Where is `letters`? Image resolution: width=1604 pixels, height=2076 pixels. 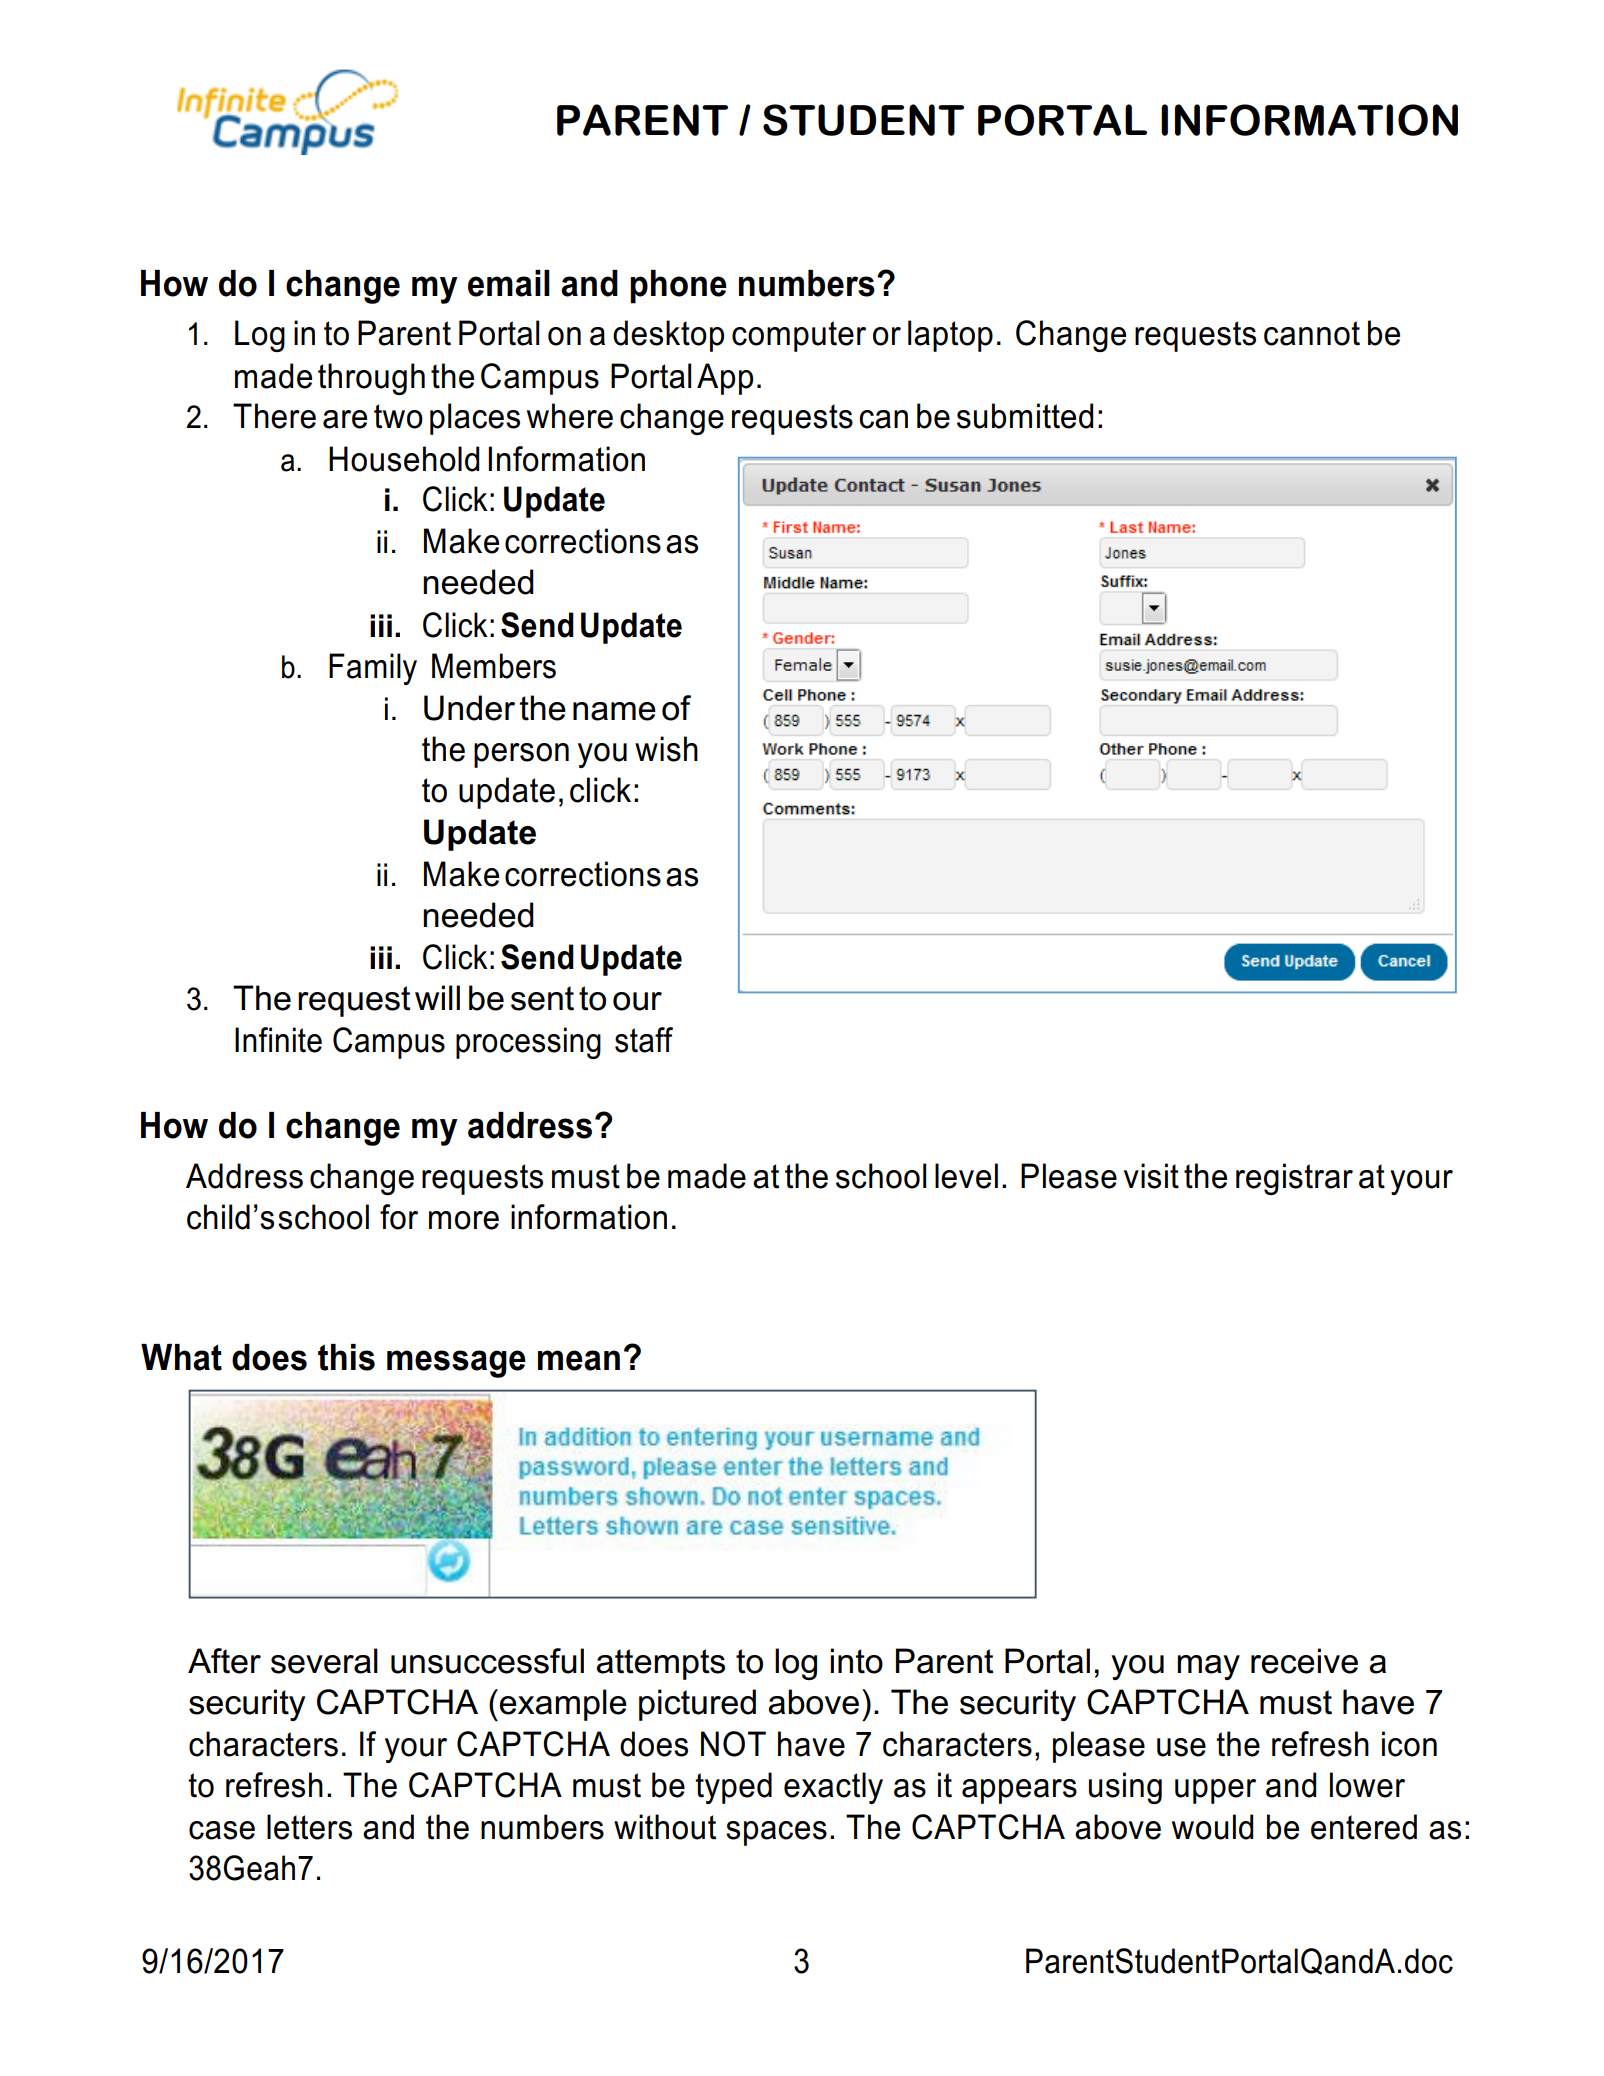 letters is located at coordinates (309, 1827).
